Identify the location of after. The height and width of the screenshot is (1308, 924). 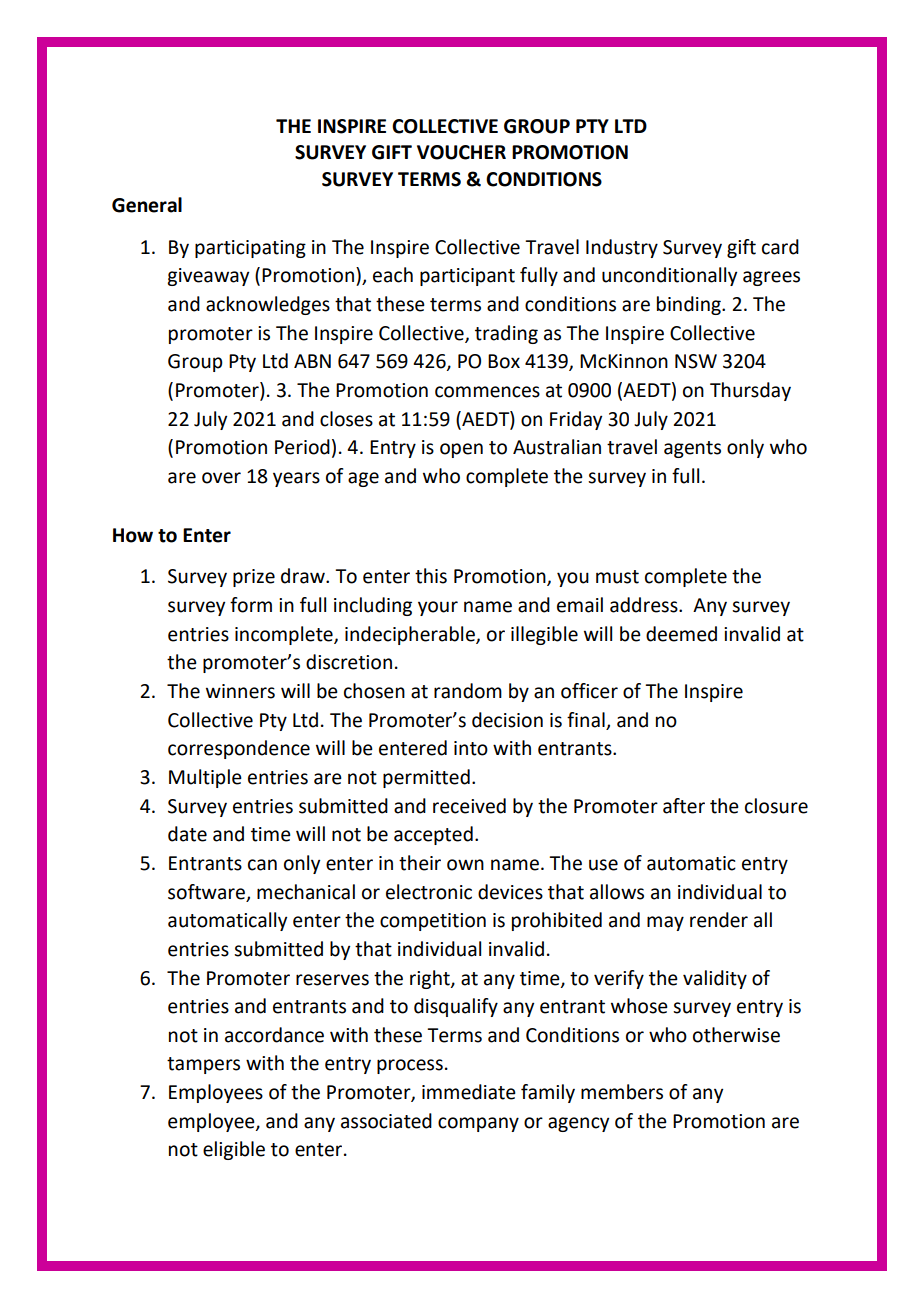
(684, 806).
